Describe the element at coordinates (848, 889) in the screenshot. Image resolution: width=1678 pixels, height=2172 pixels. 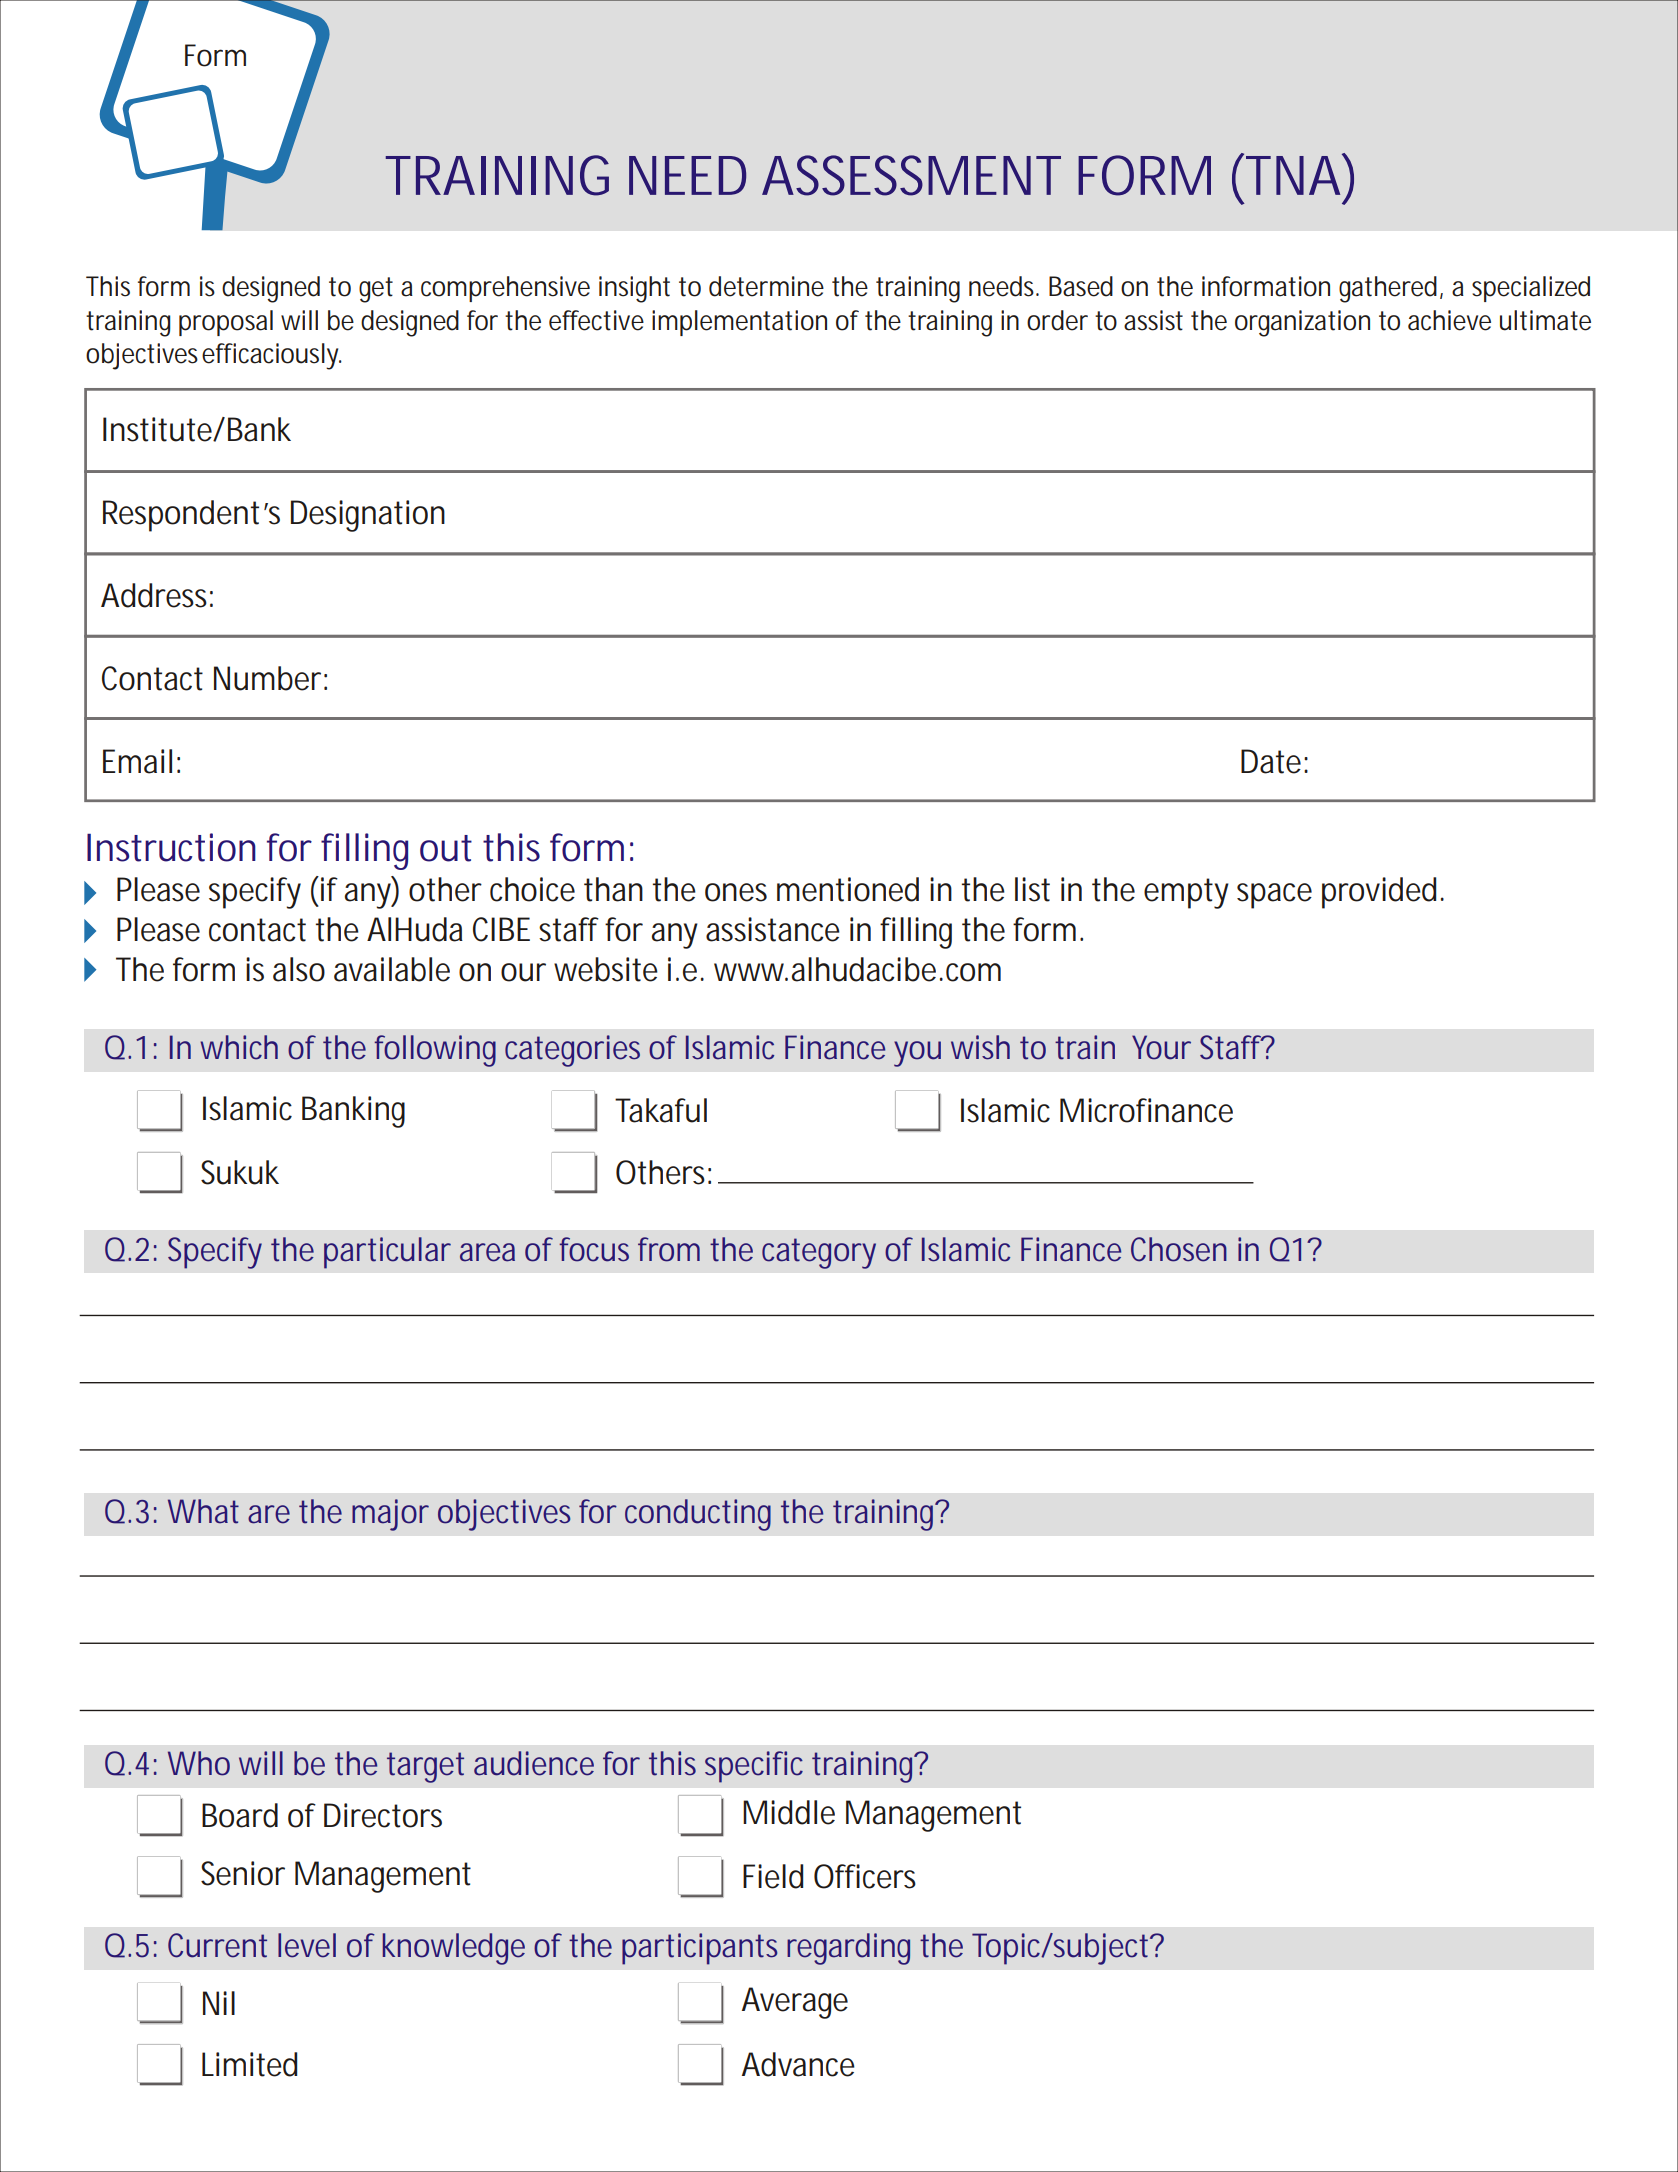
I see `mentioned` at that location.
